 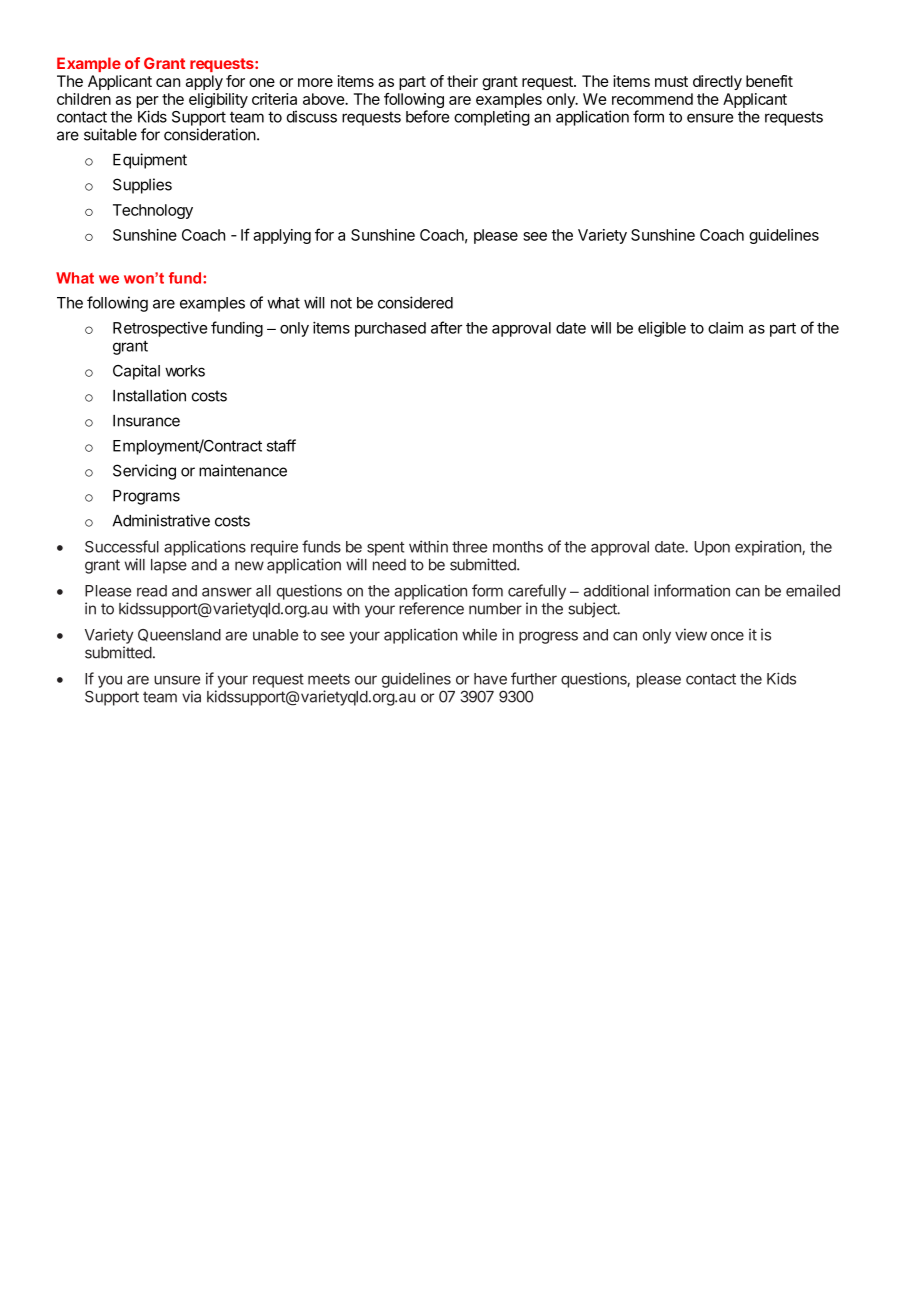 I want to click on three, so click(x=469, y=547).
